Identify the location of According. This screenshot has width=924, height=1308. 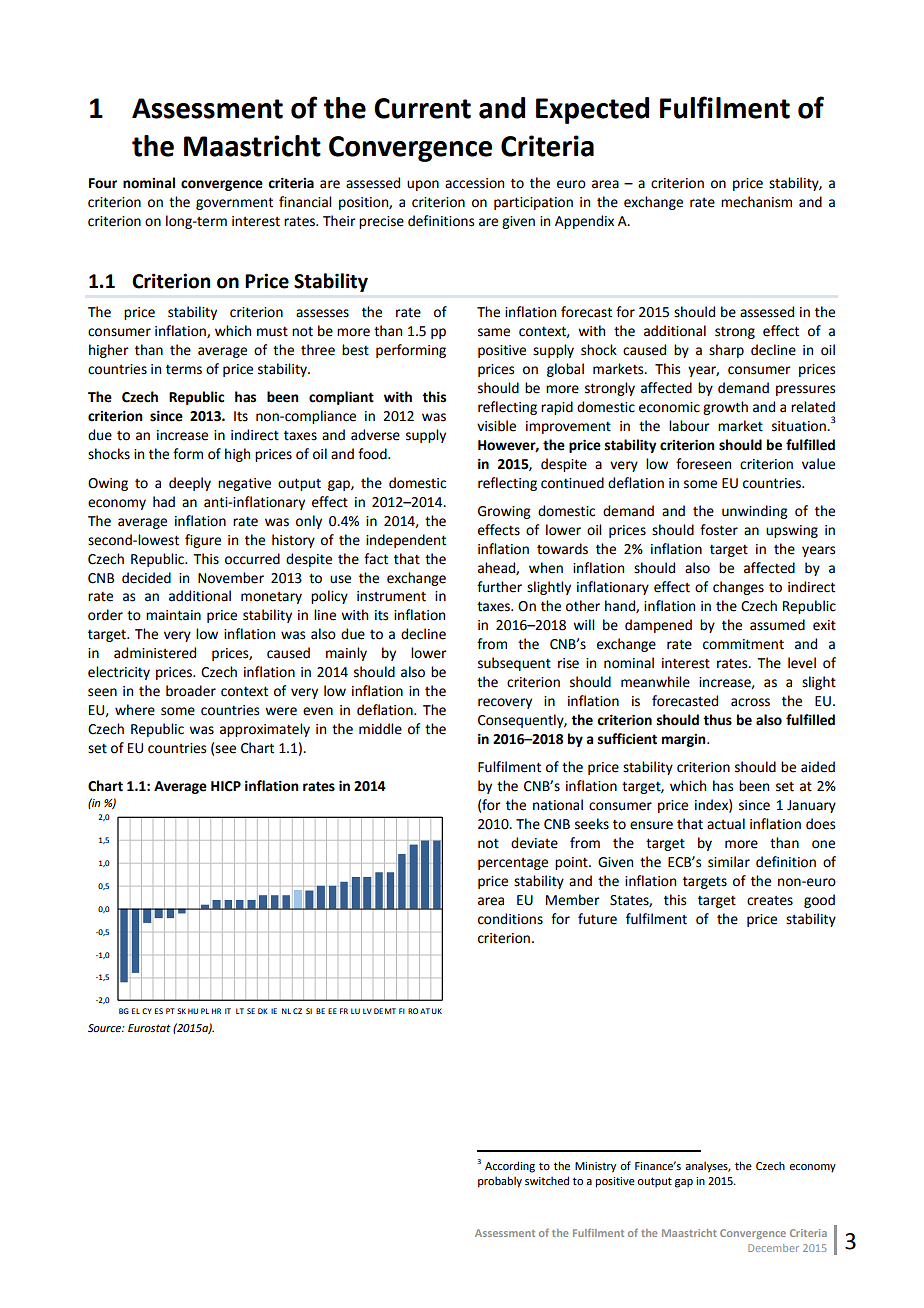
(510, 1167).
